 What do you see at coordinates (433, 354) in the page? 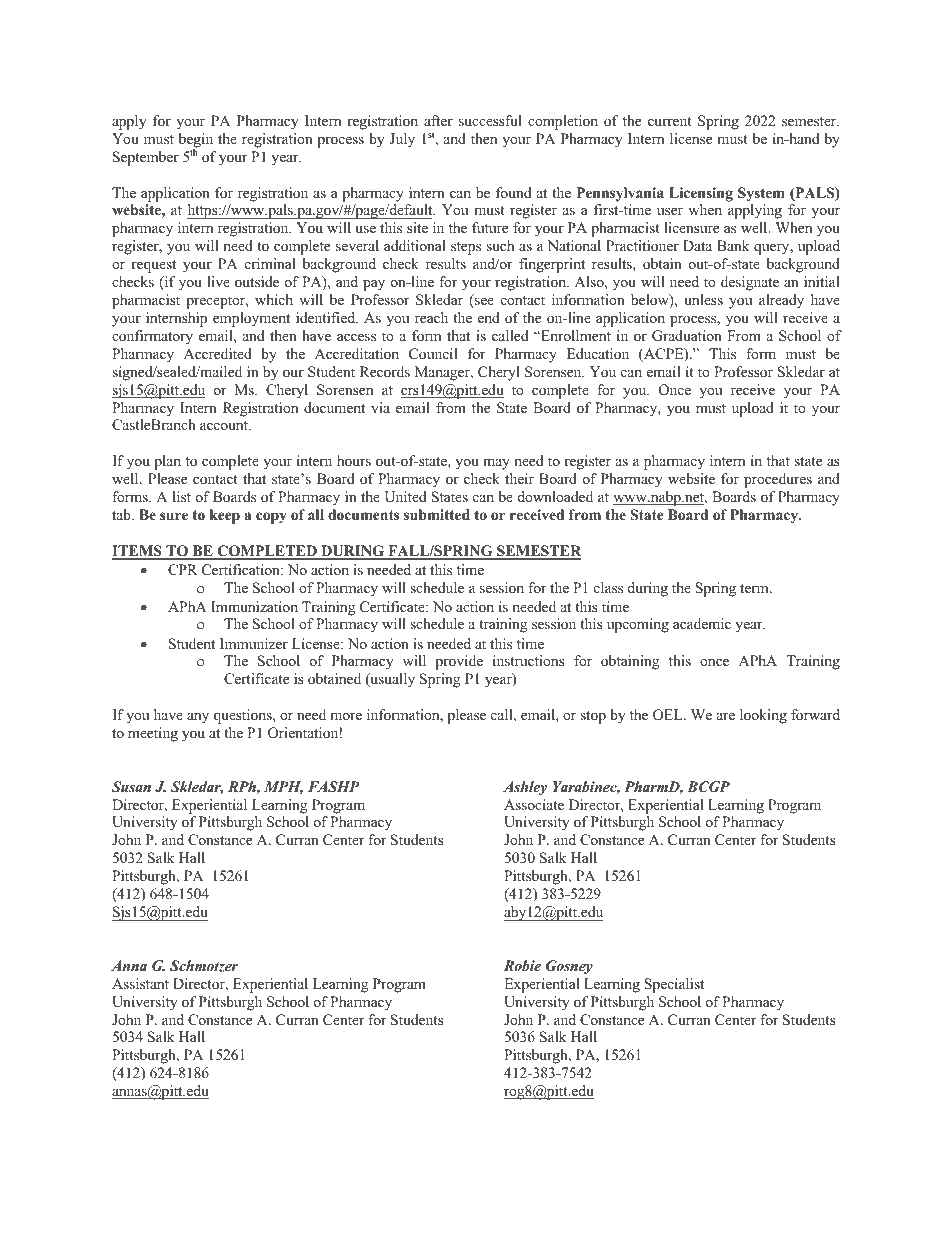
I see `Council` at bounding box center [433, 354].
